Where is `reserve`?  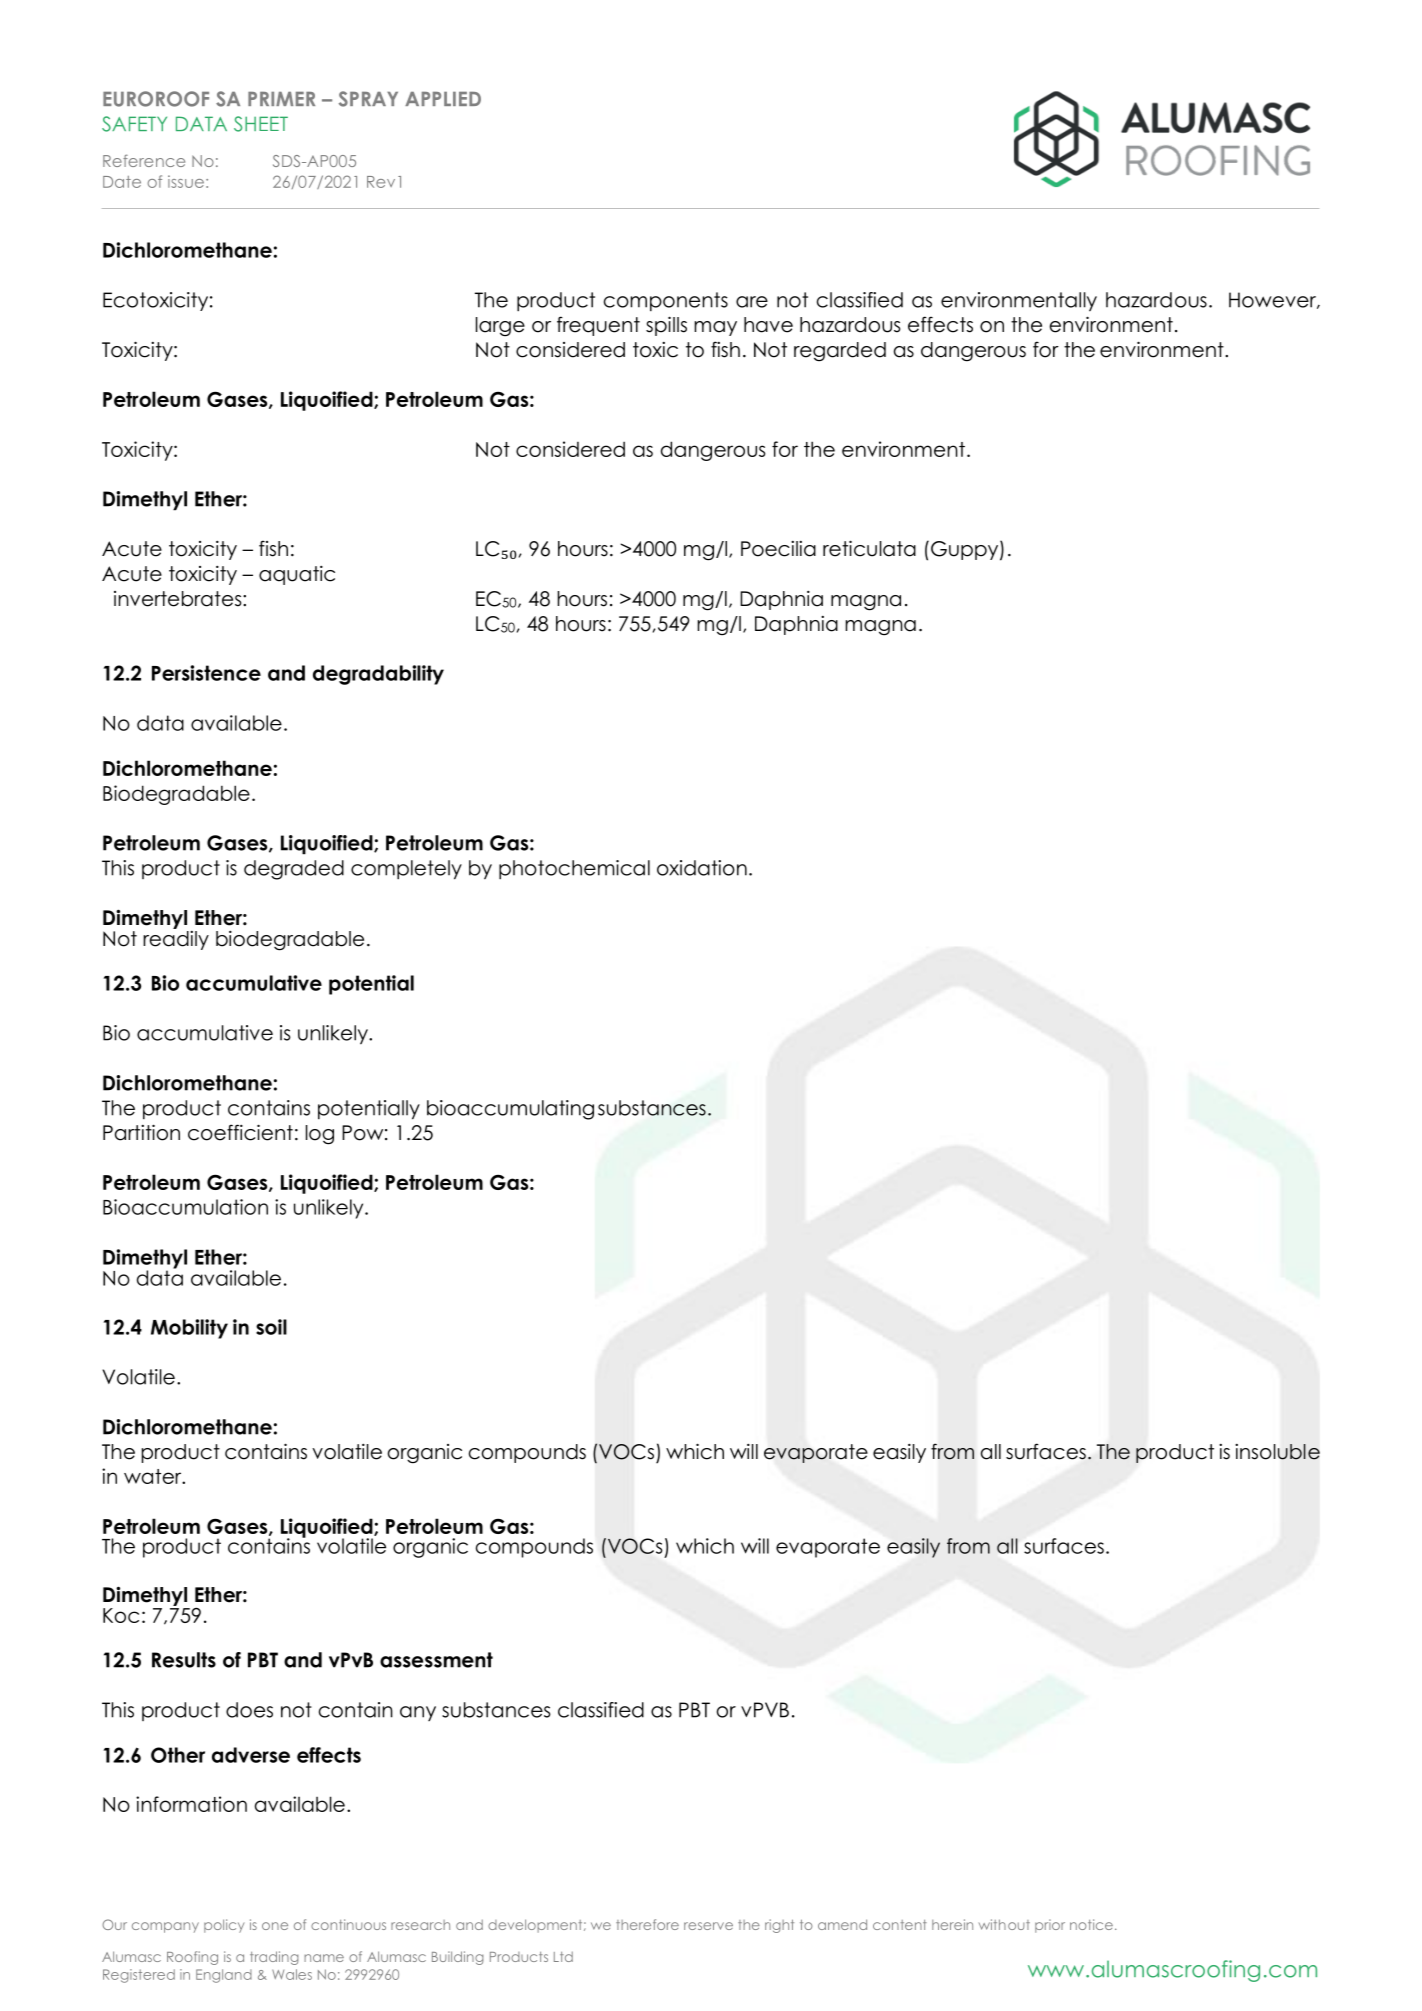 reserve is located at coordinates (708, 1926).
